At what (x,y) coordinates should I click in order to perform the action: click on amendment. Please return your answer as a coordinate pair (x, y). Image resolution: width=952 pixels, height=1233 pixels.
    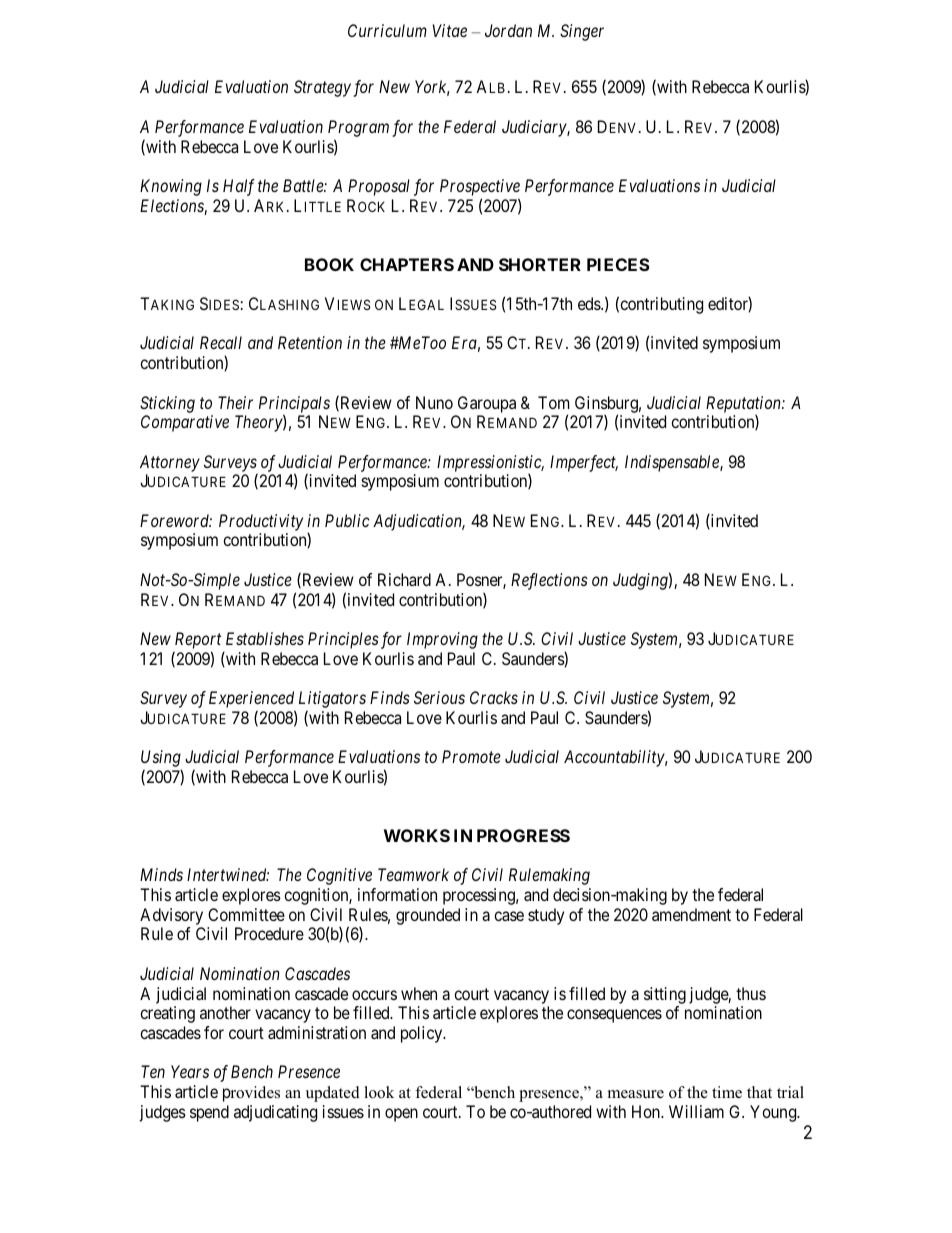
    Looking at the image, I should click on (691, 914).
